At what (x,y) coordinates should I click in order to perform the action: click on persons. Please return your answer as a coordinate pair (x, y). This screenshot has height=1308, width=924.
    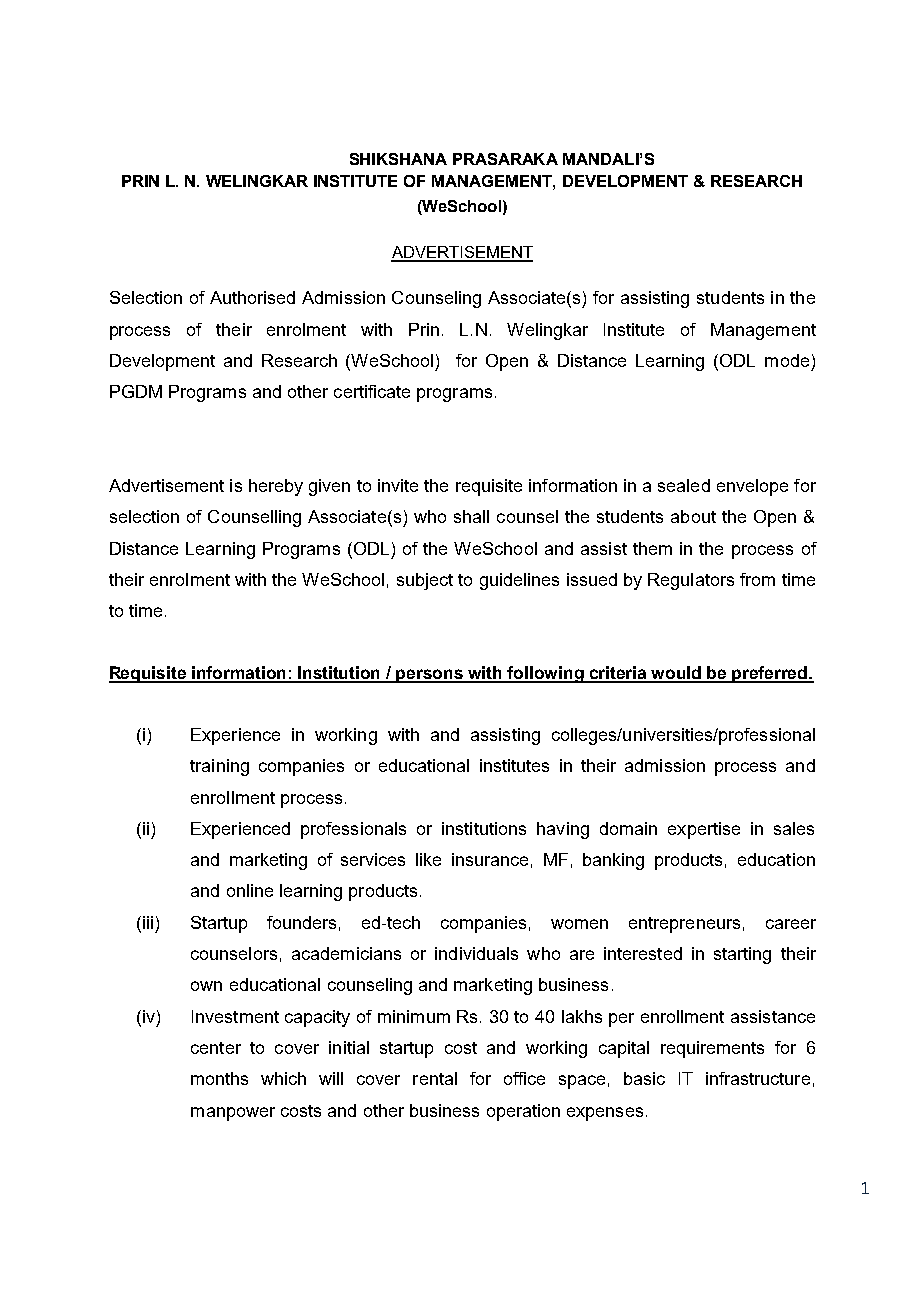
    Looking at the image, I should click on (430, 676).
